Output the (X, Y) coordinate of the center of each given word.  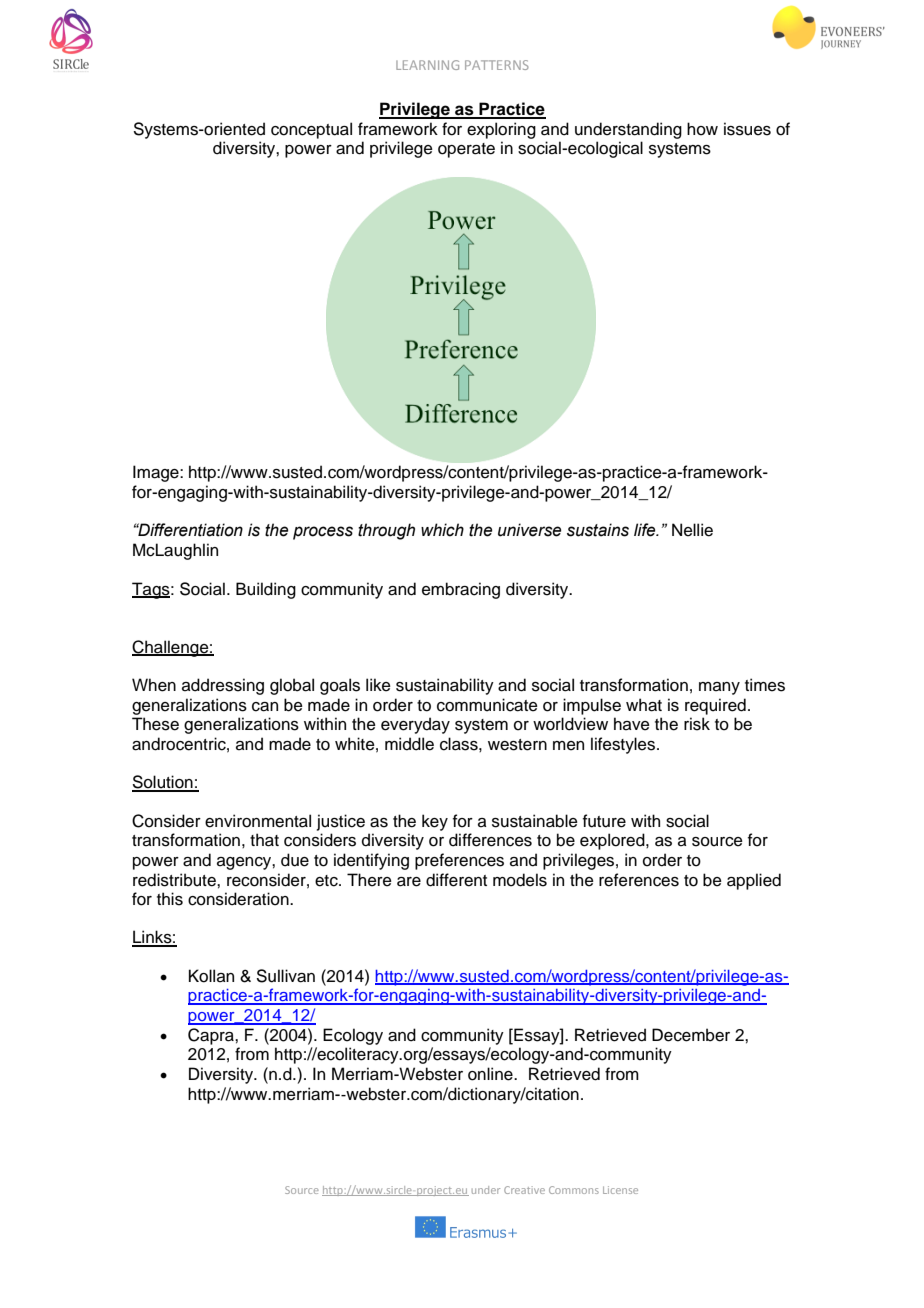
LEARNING (427, 65)
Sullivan (286, 976)
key (435, 822)
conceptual (311, 130)
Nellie (692, 530)
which (442, 530)
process (323, 533)
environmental (258, 821)
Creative (524, 1190)
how (702, 129)
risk (697, 724)
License (620, 1190)
